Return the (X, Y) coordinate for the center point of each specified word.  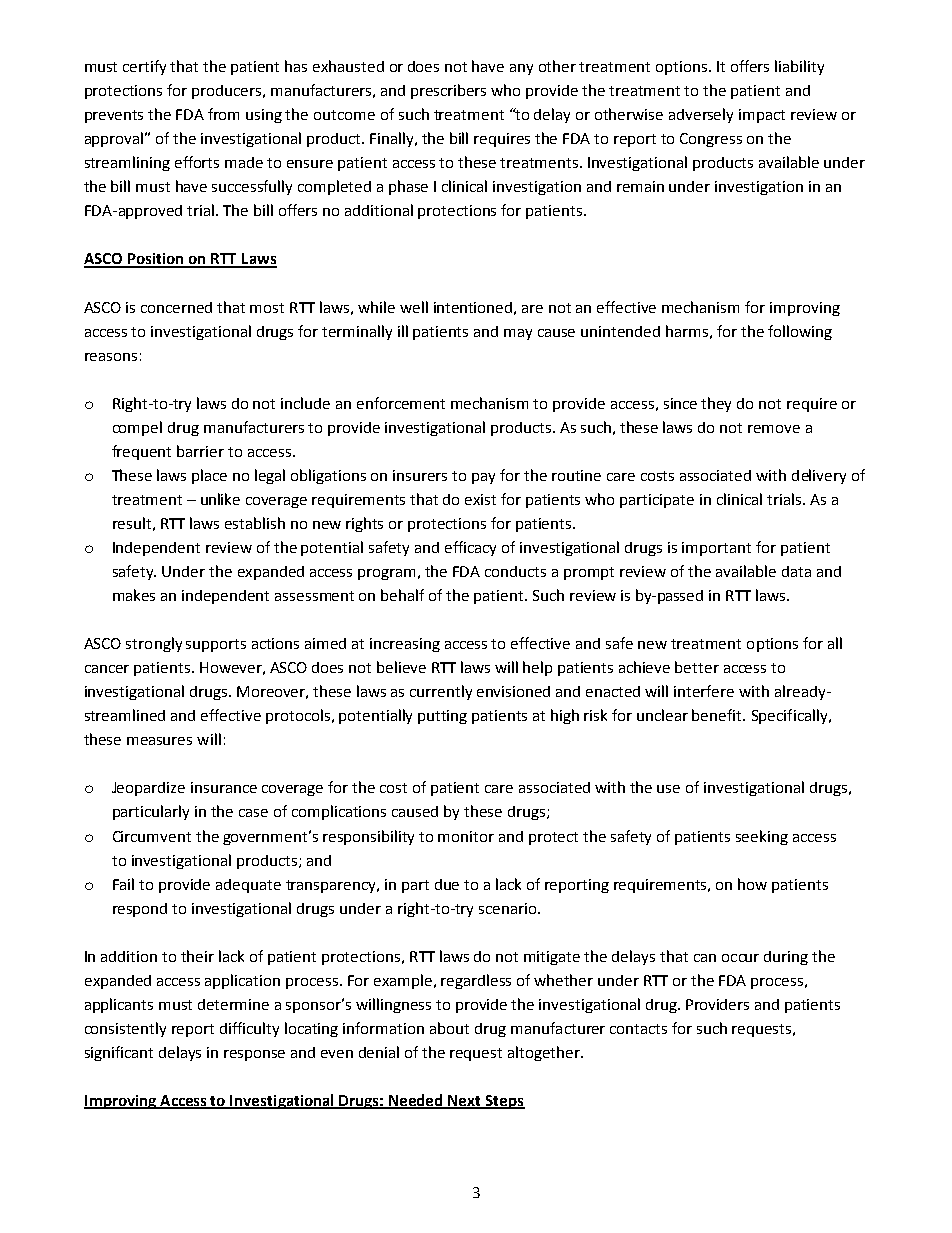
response (254, 1055)
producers (228, 92)
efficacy (470, 548)
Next (465, 1102)
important (716, 549)
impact (762, 116)
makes (134, 595)
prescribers (448, 91)
